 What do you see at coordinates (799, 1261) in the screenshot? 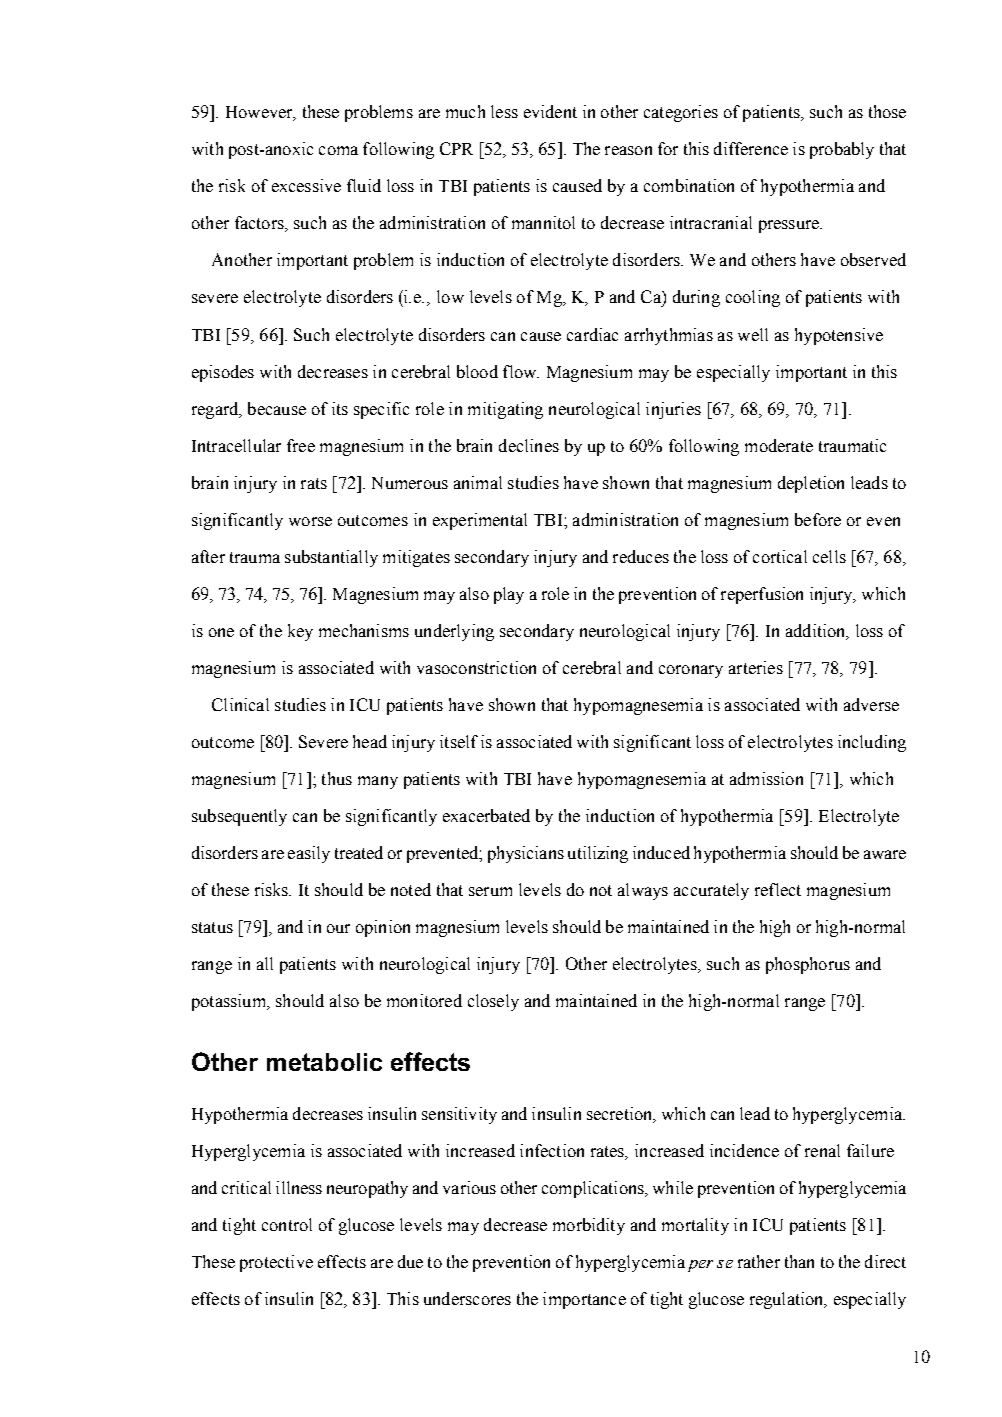
I see `than` at bounding box center [799, 1261].
